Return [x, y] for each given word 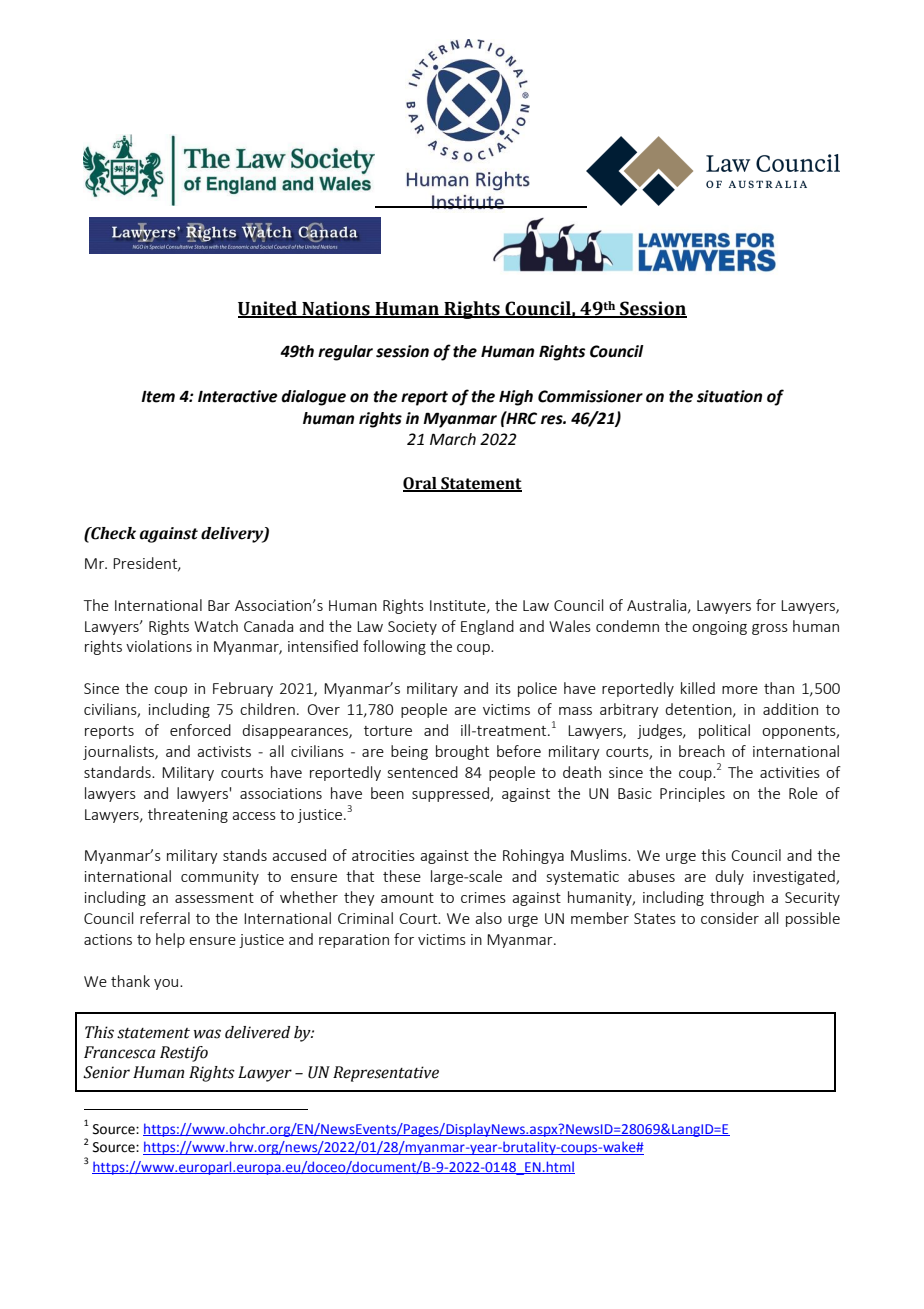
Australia [658, 606]
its [503, 688]
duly [729, 877]
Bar [219, 605]
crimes [483, 897]
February [243, 689]
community [220, 878]
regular [345, 353]
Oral [421, 484]
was [207, 1034]
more [740, 690]
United [268, 309]
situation [729, 396]
